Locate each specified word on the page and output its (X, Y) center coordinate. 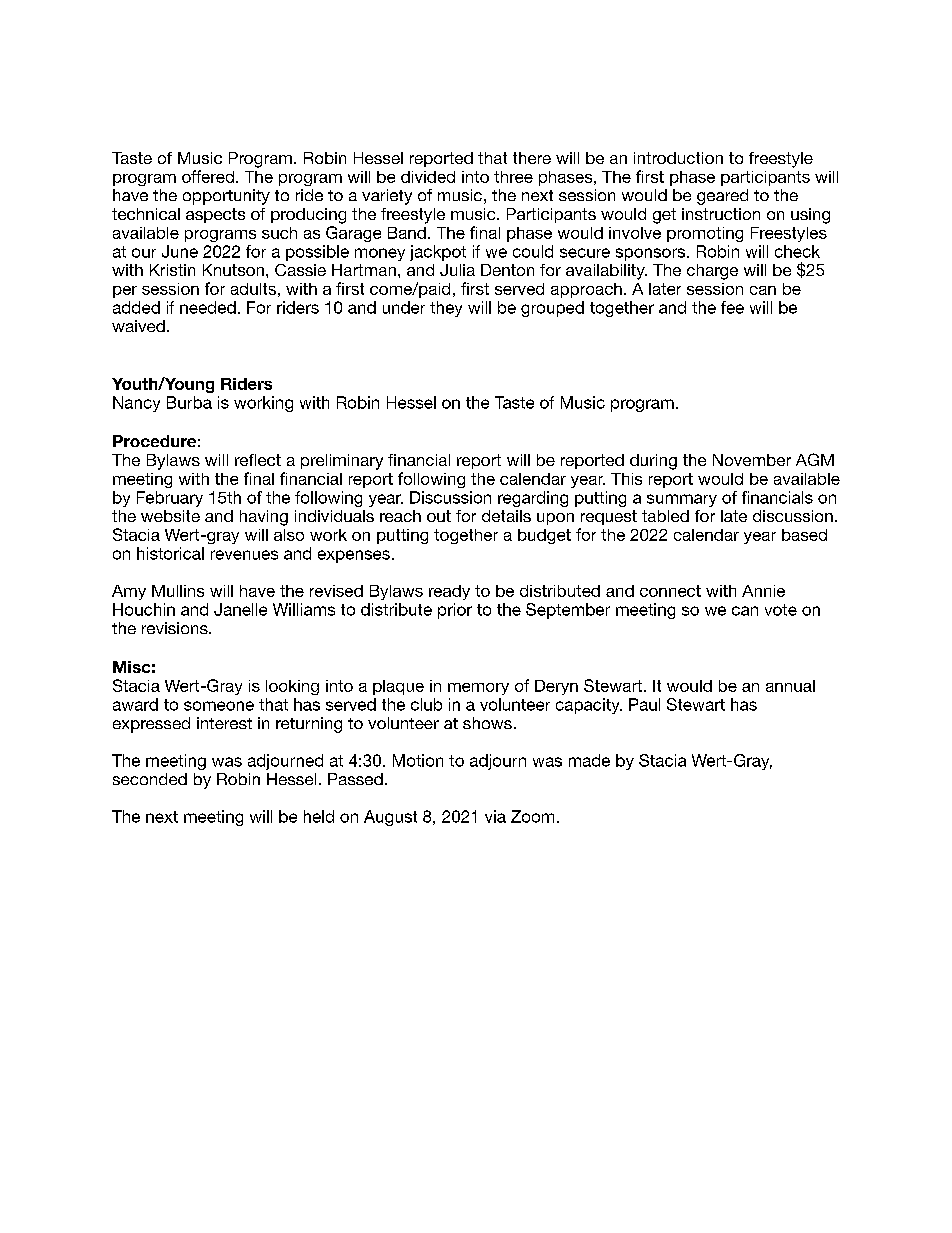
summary (682, 500)
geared (722, 197)
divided (428, 177)
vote (781, 610)
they (446, 309)
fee (732, 307)
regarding (533, 499)
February (170, 499)
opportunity (226, 197)
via (495, 816)
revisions (176, 628)
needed (208, 307)
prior (455, 611)
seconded (150, 779)
